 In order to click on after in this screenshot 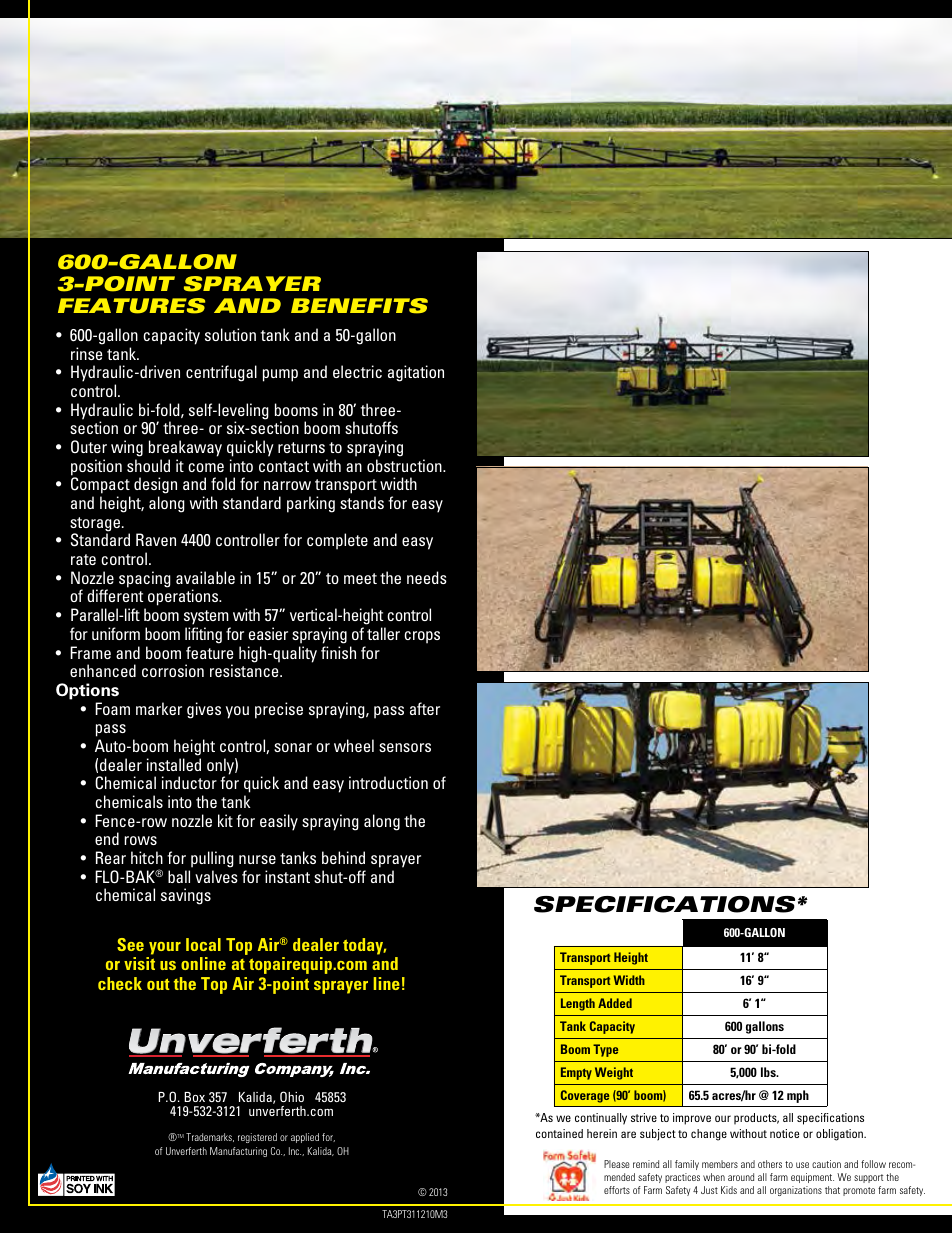, I will do `click(425, 708)`.
